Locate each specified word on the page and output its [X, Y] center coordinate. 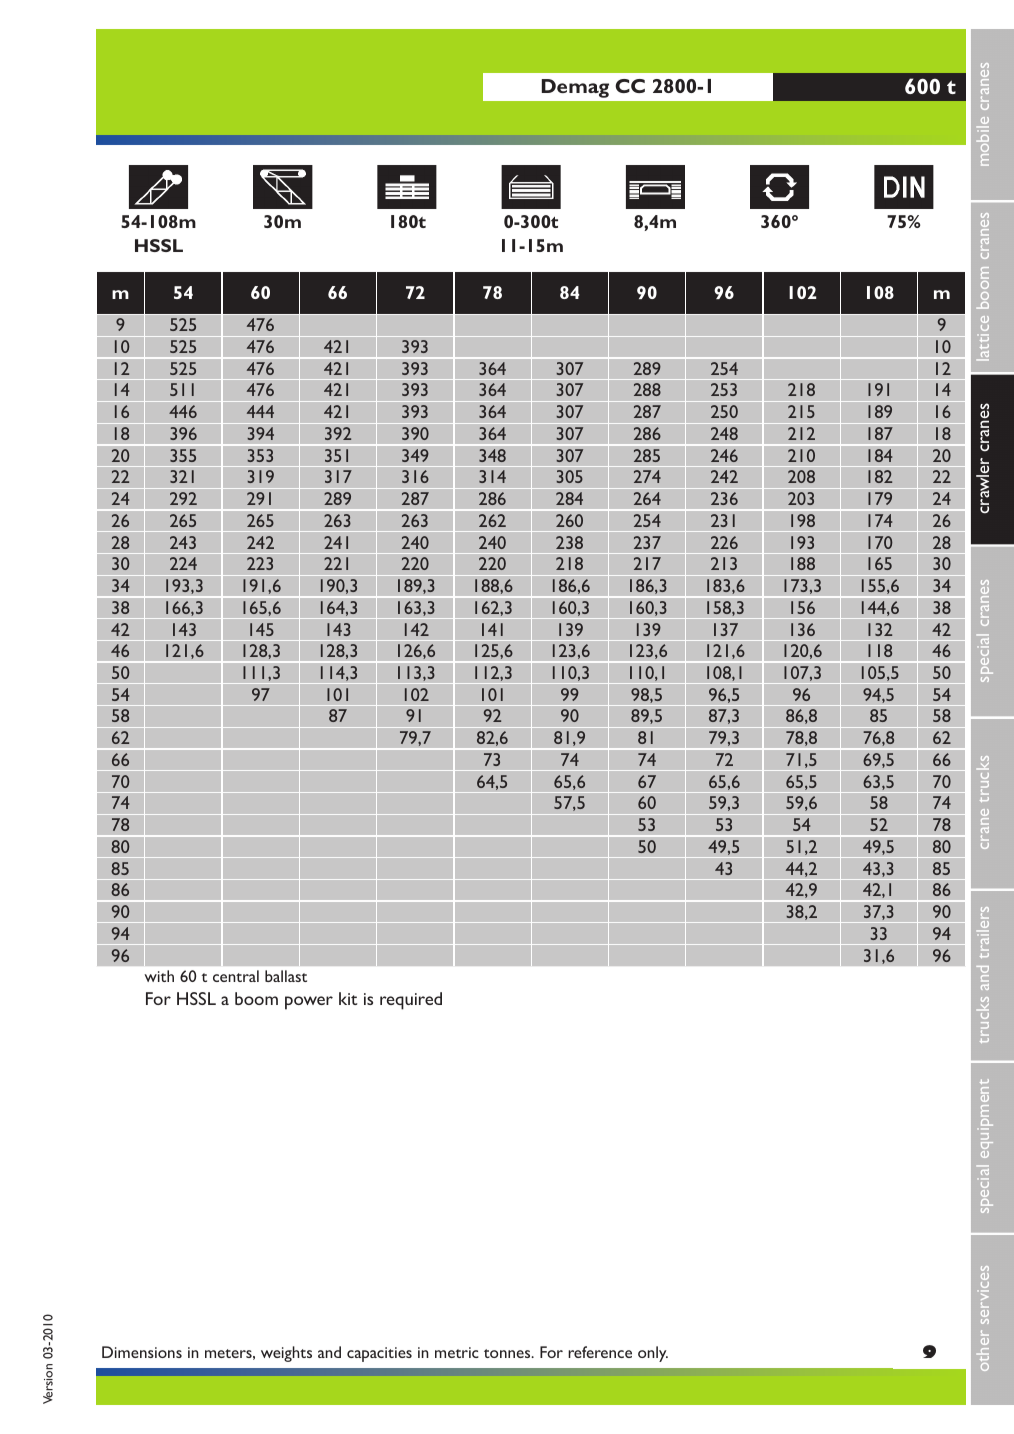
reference [600, 1352]
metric [457, 1352]
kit [348, 998]
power [309, 1003]
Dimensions [142, 1352]
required [411, 1001]
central [236, 976]
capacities [379, 1354]
